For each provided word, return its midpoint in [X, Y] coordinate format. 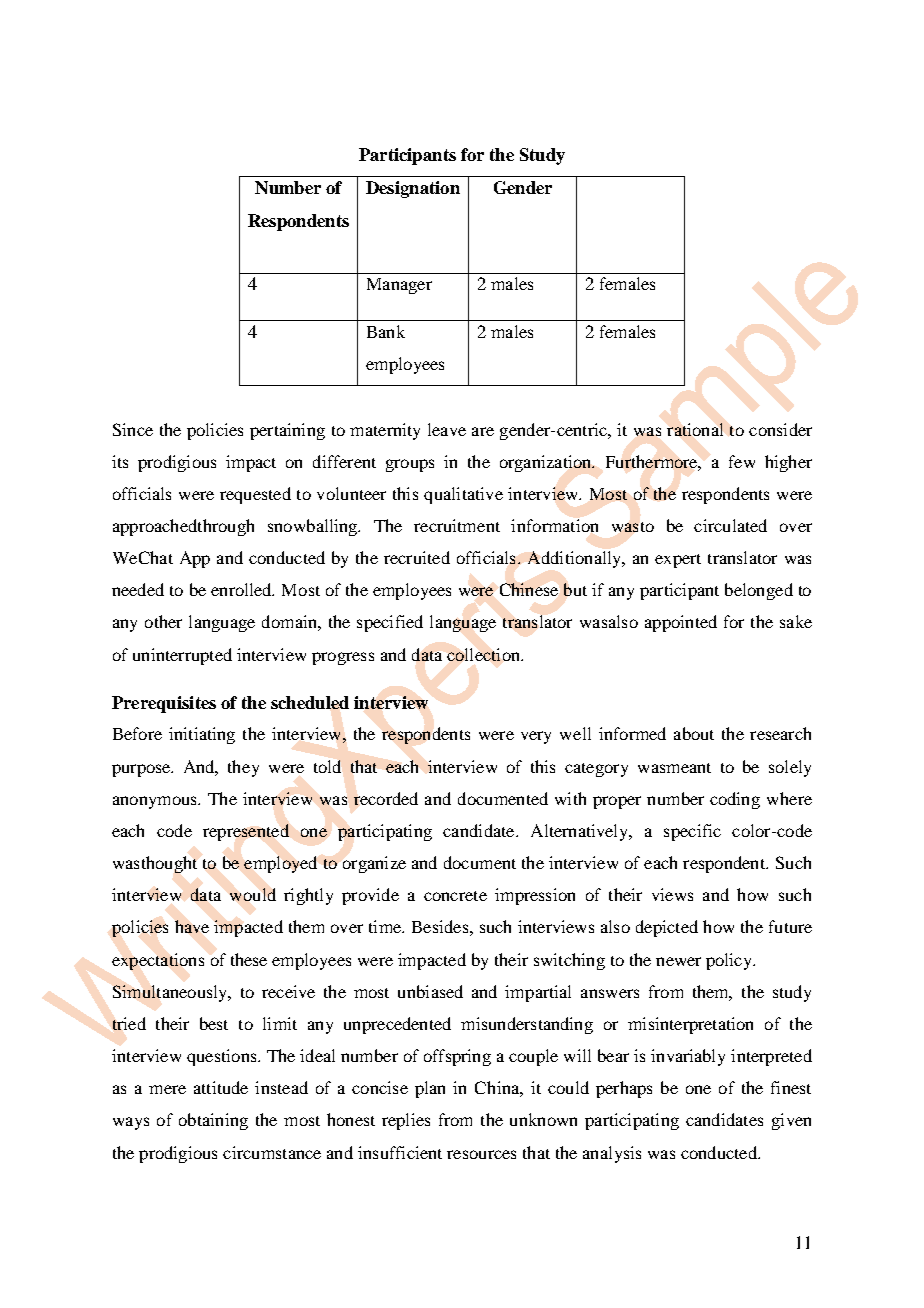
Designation [413, 189]
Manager [399, 286]
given [791, 1121]
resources [481, 1154]
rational [695, 429]
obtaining [213, 1121]
